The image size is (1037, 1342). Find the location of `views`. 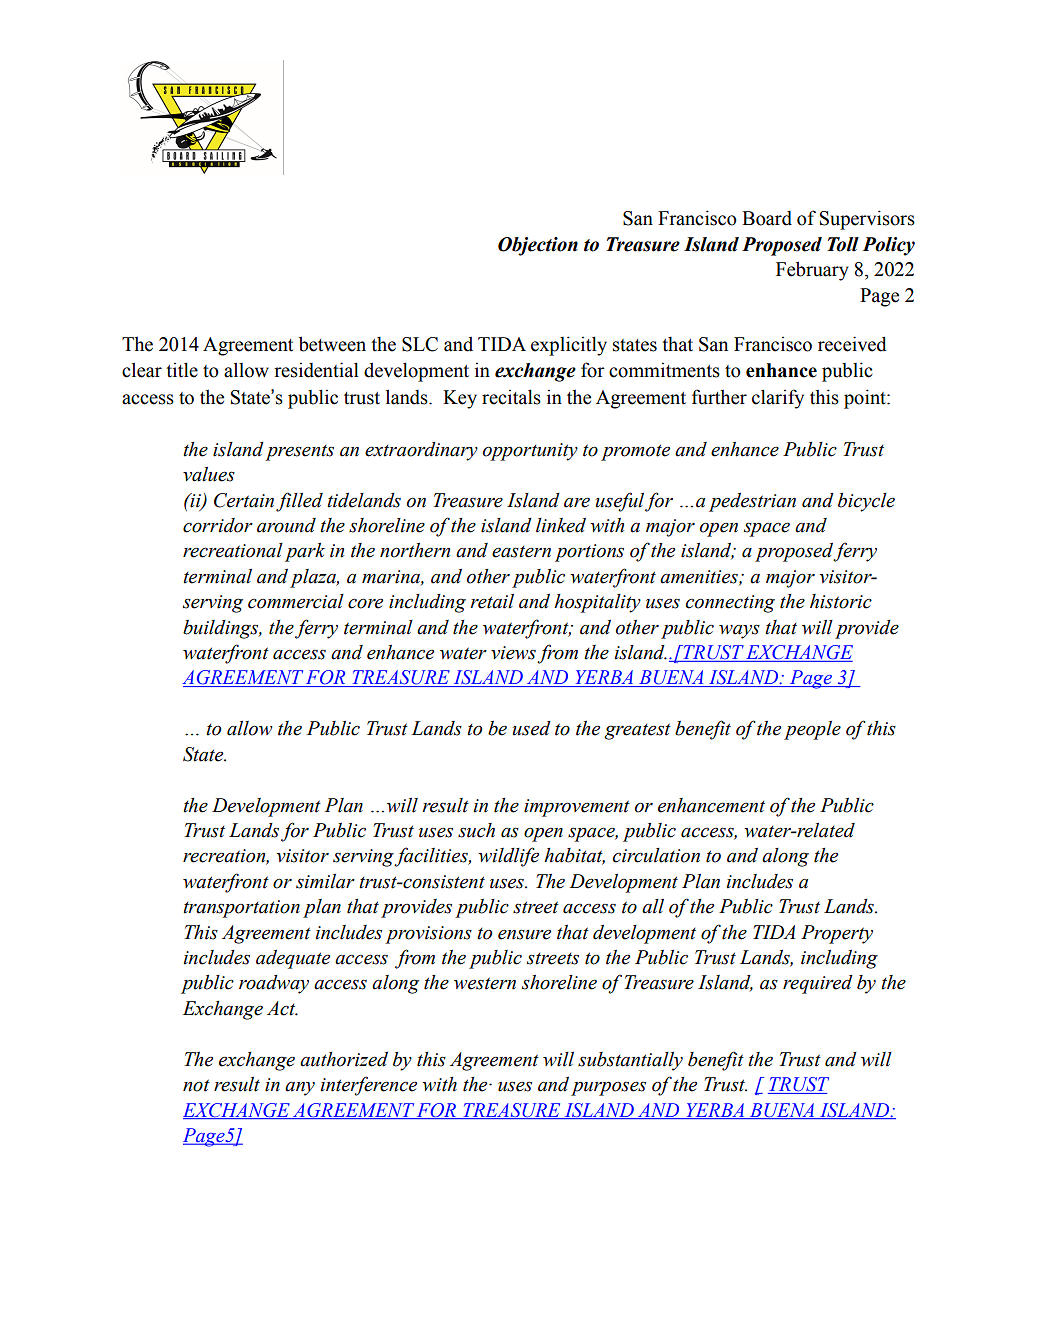

views is located at coordinates (513, 653).
